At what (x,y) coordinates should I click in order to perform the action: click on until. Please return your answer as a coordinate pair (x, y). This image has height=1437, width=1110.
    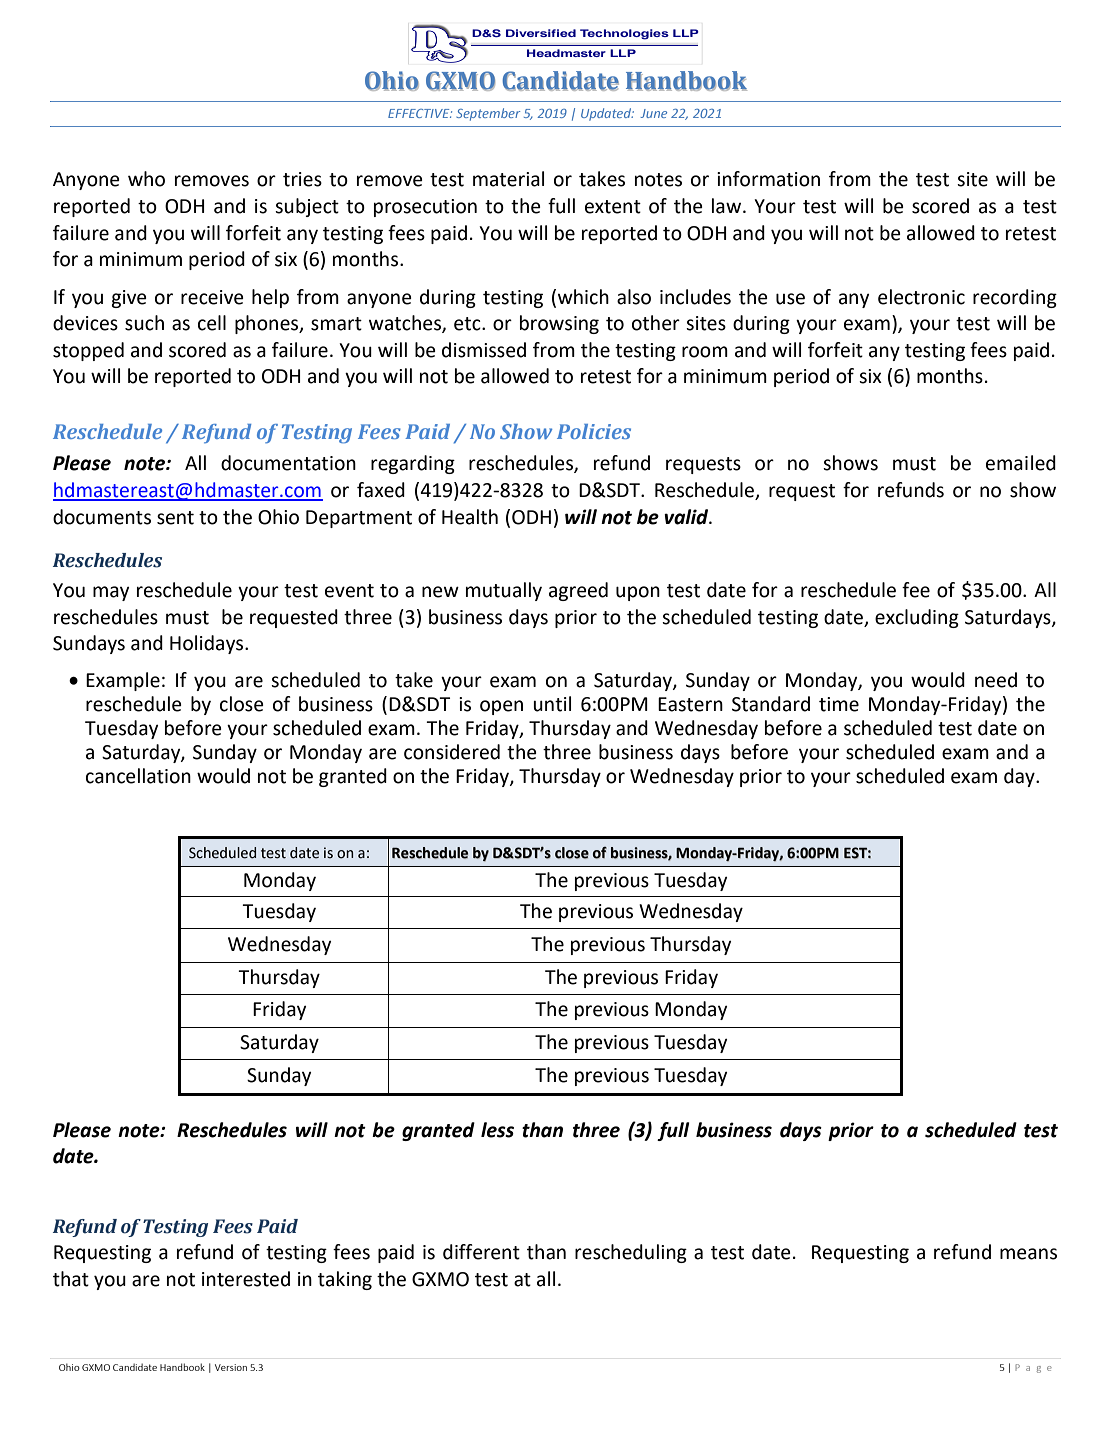
    Looking at the image, I should click on (552, 704).
